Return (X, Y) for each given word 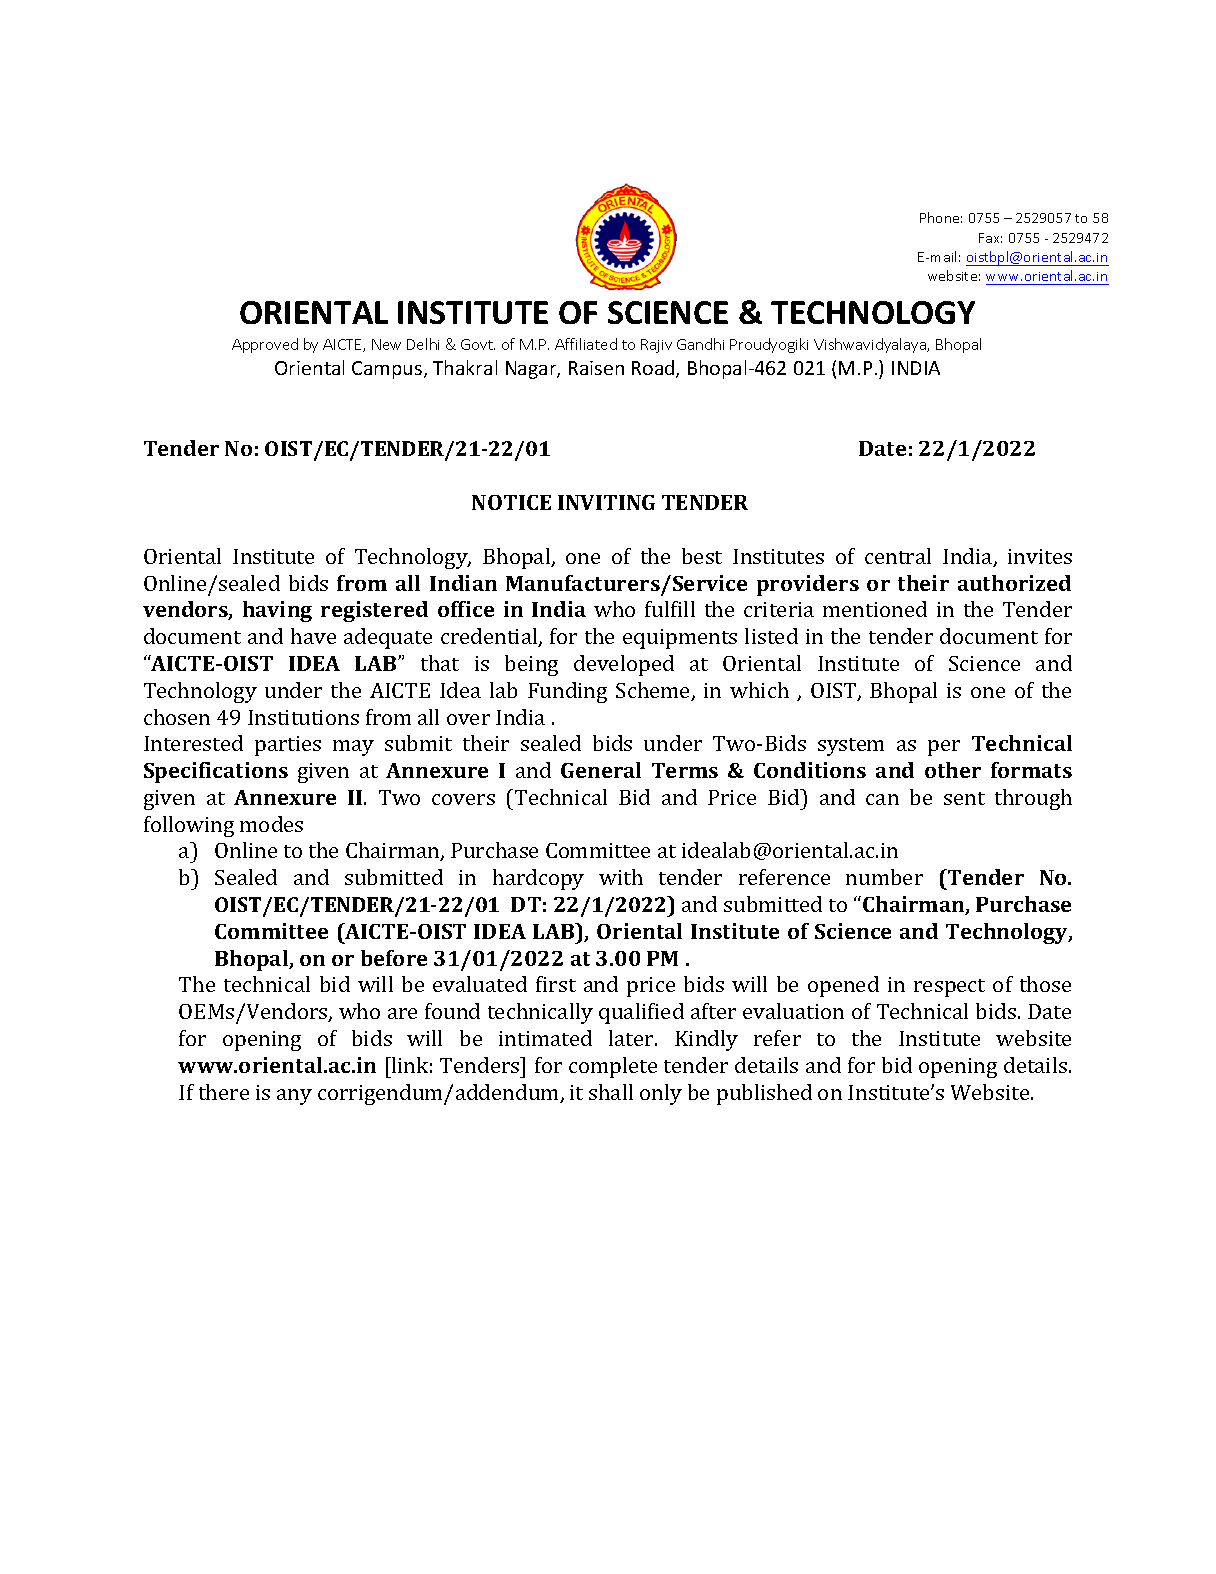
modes (271, 824)
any (294, 1097)
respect (949, 988)
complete (613, 1067)
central (898, 556)
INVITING (606, 502)
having (277, 611)
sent (964, 798)
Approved (265, 345)
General (601, 770)
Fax (990, 238)
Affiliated (586, 344)
